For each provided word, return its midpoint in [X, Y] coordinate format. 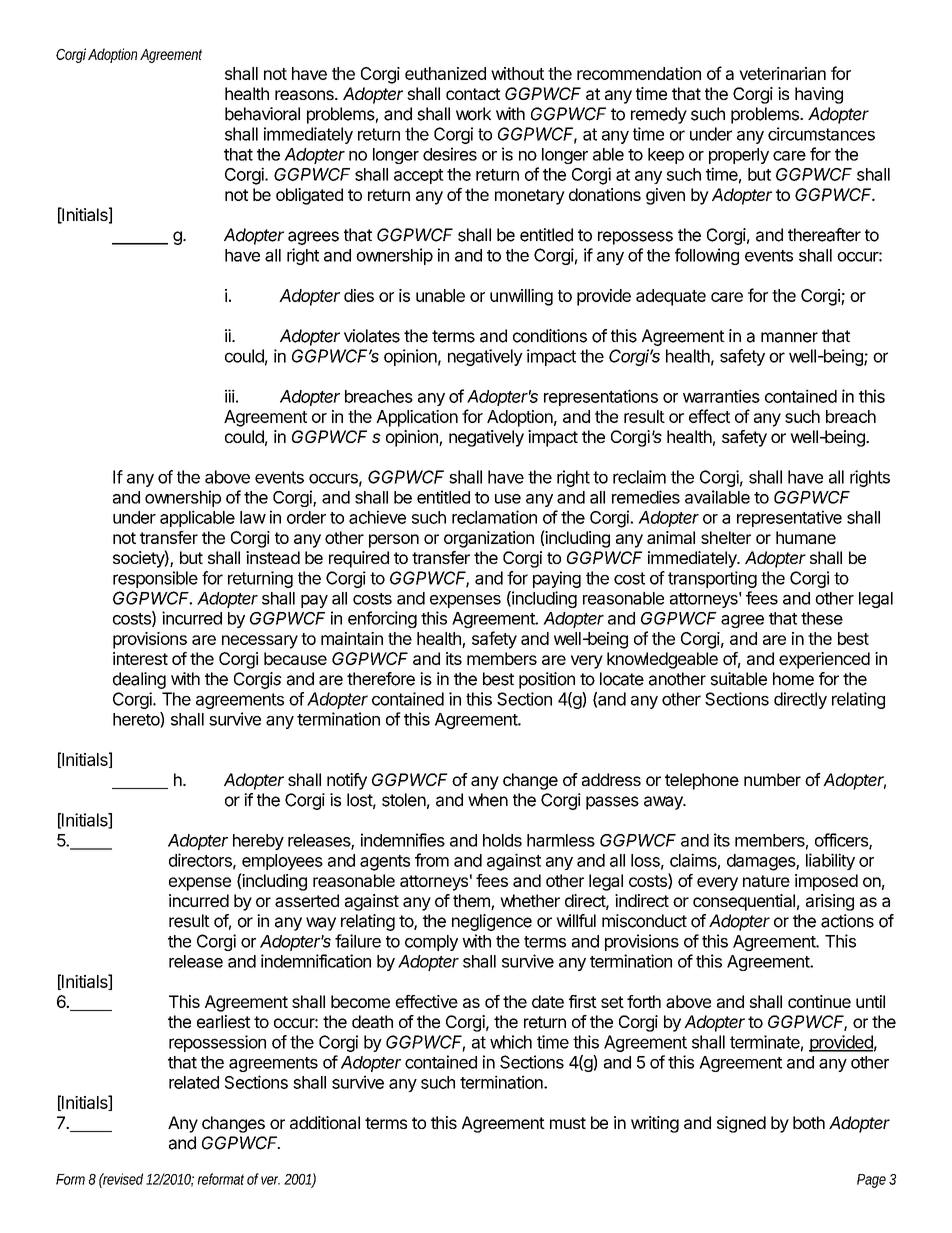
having [819, 95]
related [194, 1082]
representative [789, 518]
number [772, 779]
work [473, 114]
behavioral [262, 114]
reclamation [494, 517]
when [488, 800]
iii [230, 396]
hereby [258, 842]
